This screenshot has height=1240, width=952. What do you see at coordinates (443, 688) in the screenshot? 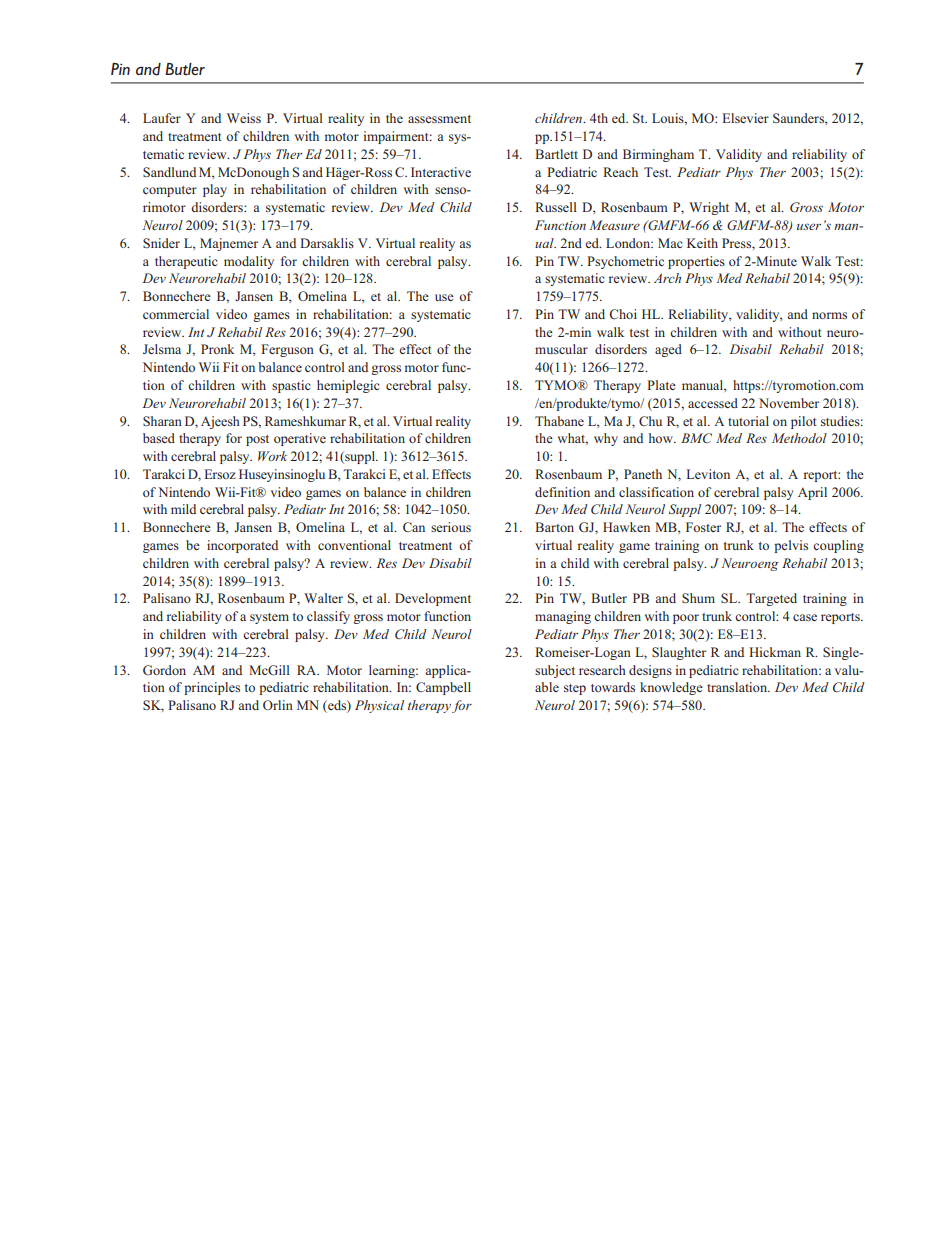
I see `Campbell` at bounding box center [443, 688].
